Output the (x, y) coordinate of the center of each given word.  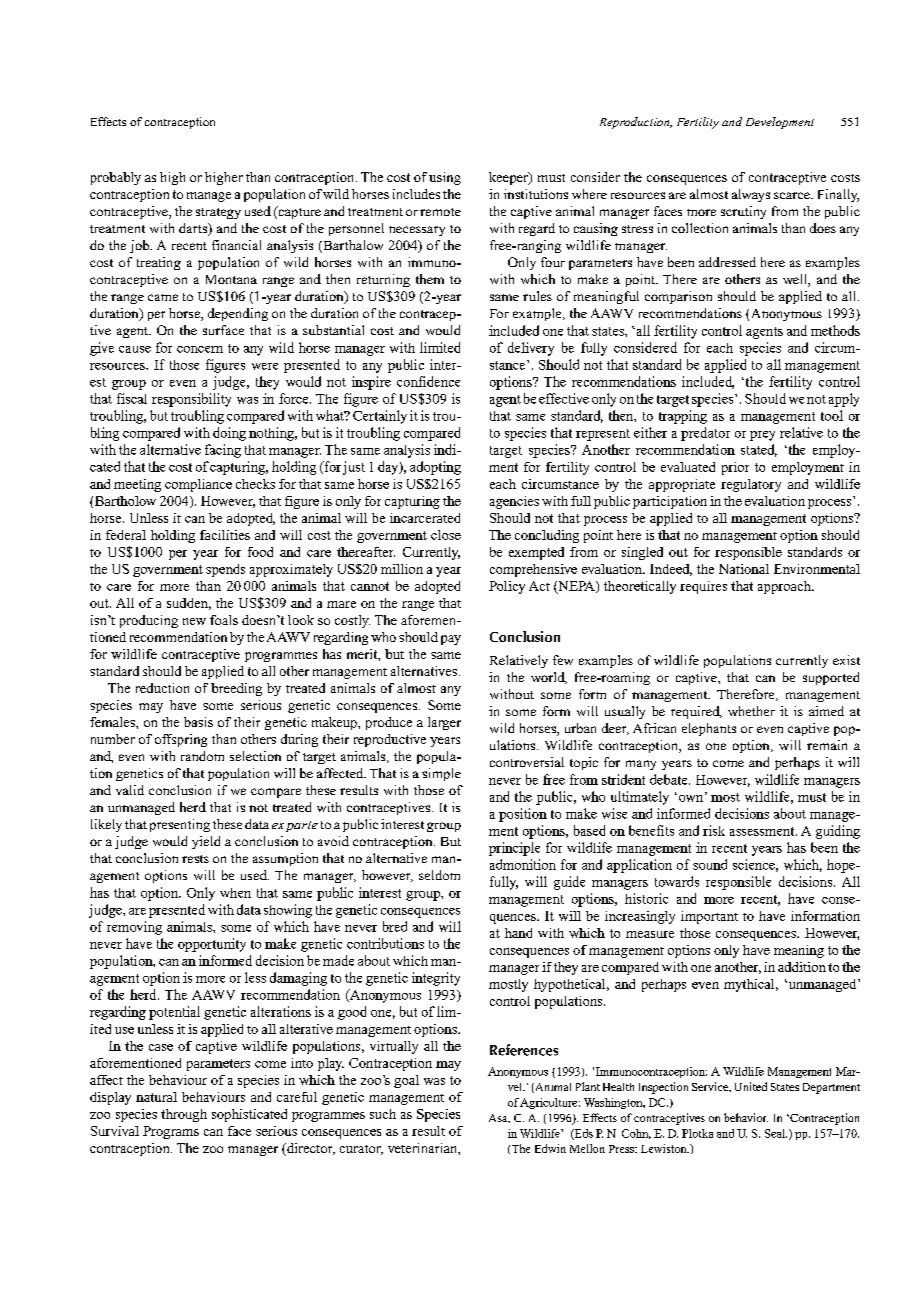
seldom (439, 875)
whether (751, 711)
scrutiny (743, 212)
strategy (218, 213)
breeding (236, 689)
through (184, 1115)
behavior (746, 1117)
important (709, 917)
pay (451, 640)
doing (229, 434)
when (235, 893)
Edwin (550, 1148)
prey (762, 436)
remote (440, 212)
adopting (435, 468)
